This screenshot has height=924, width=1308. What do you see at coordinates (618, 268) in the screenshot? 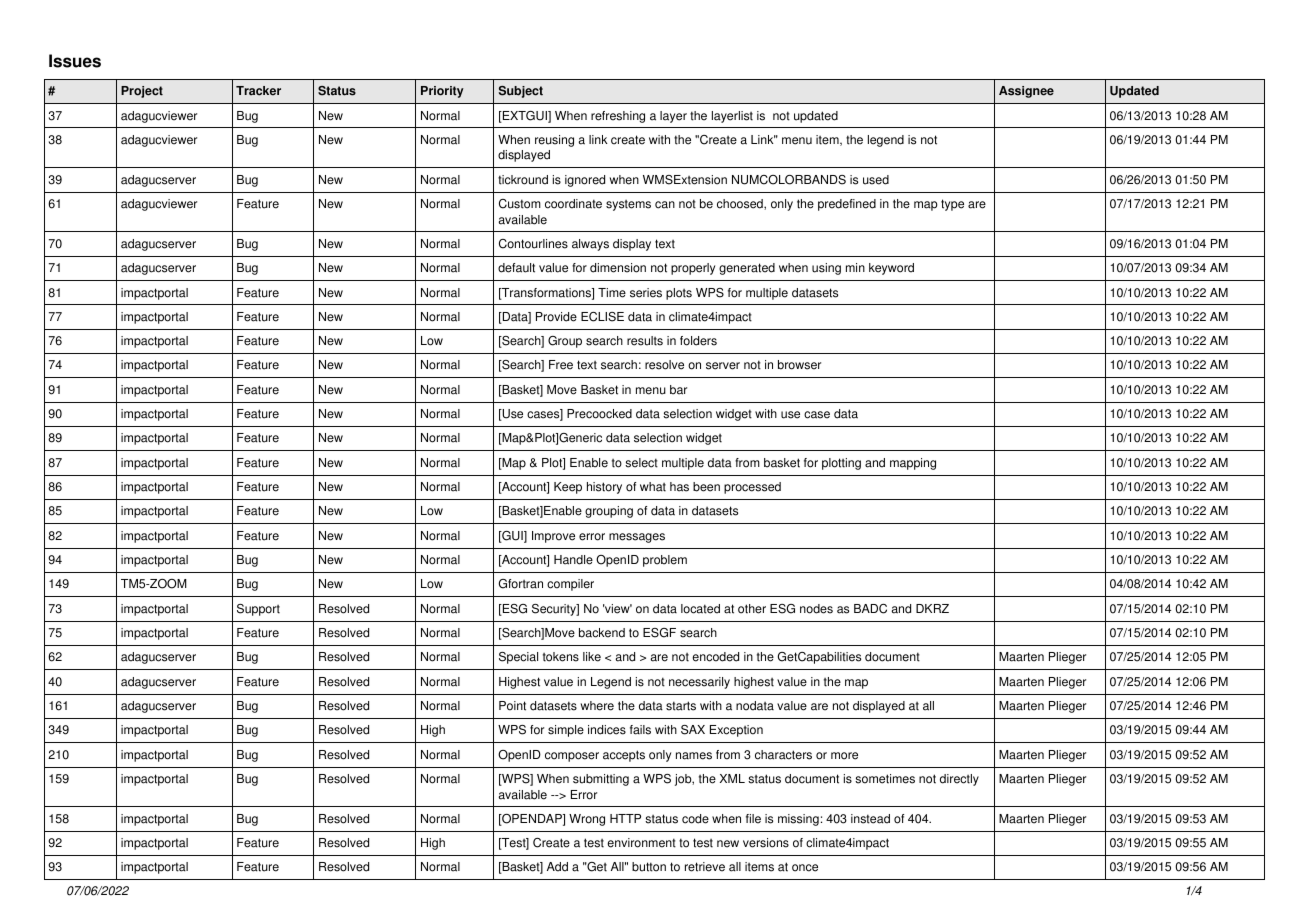
I see `dimension` at bounding box center [618, 268].
